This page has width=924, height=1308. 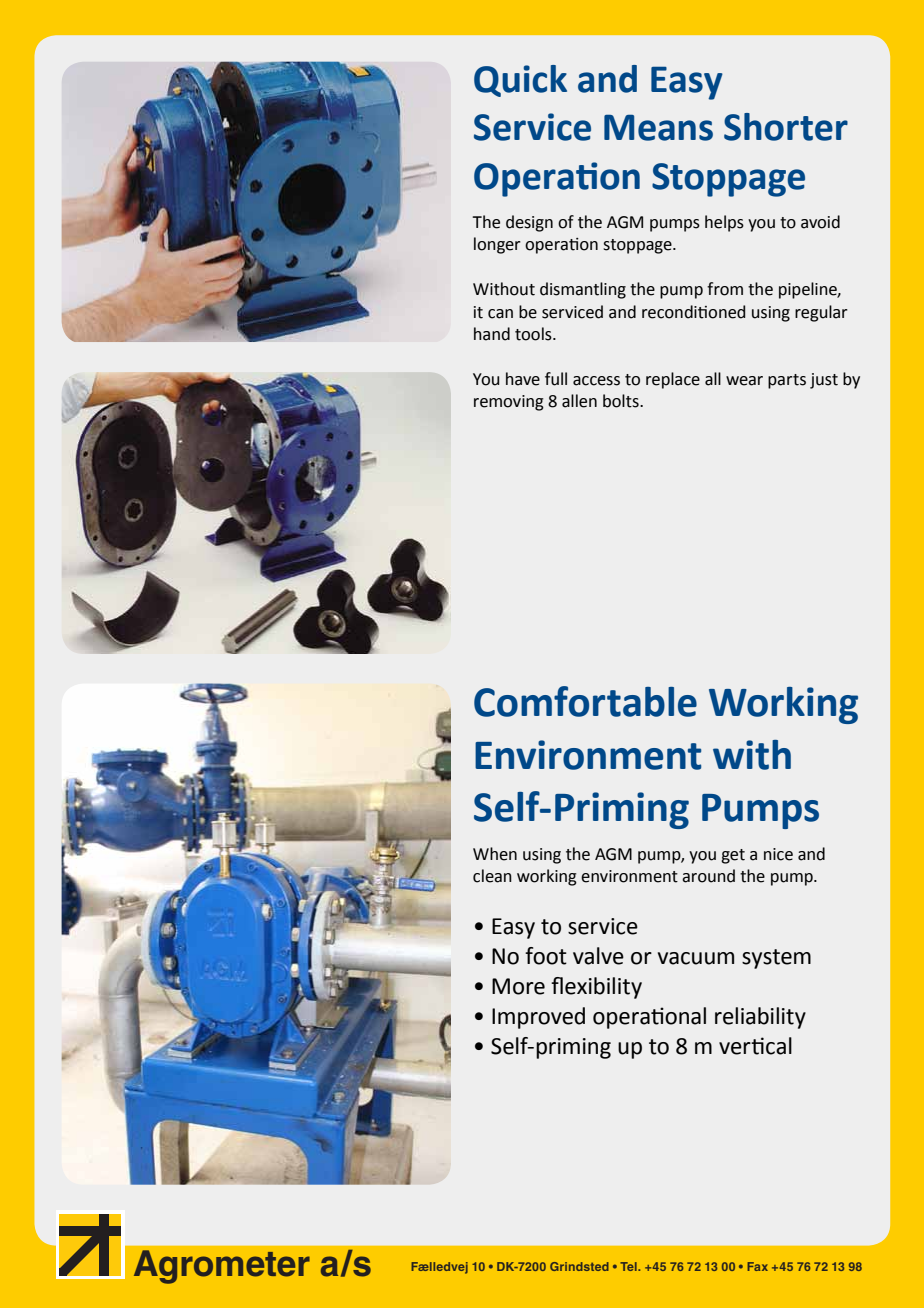 What do you see at coordinates (757, 1266) in the page?
I see `Fax` at bounding box center [757, 1266].
